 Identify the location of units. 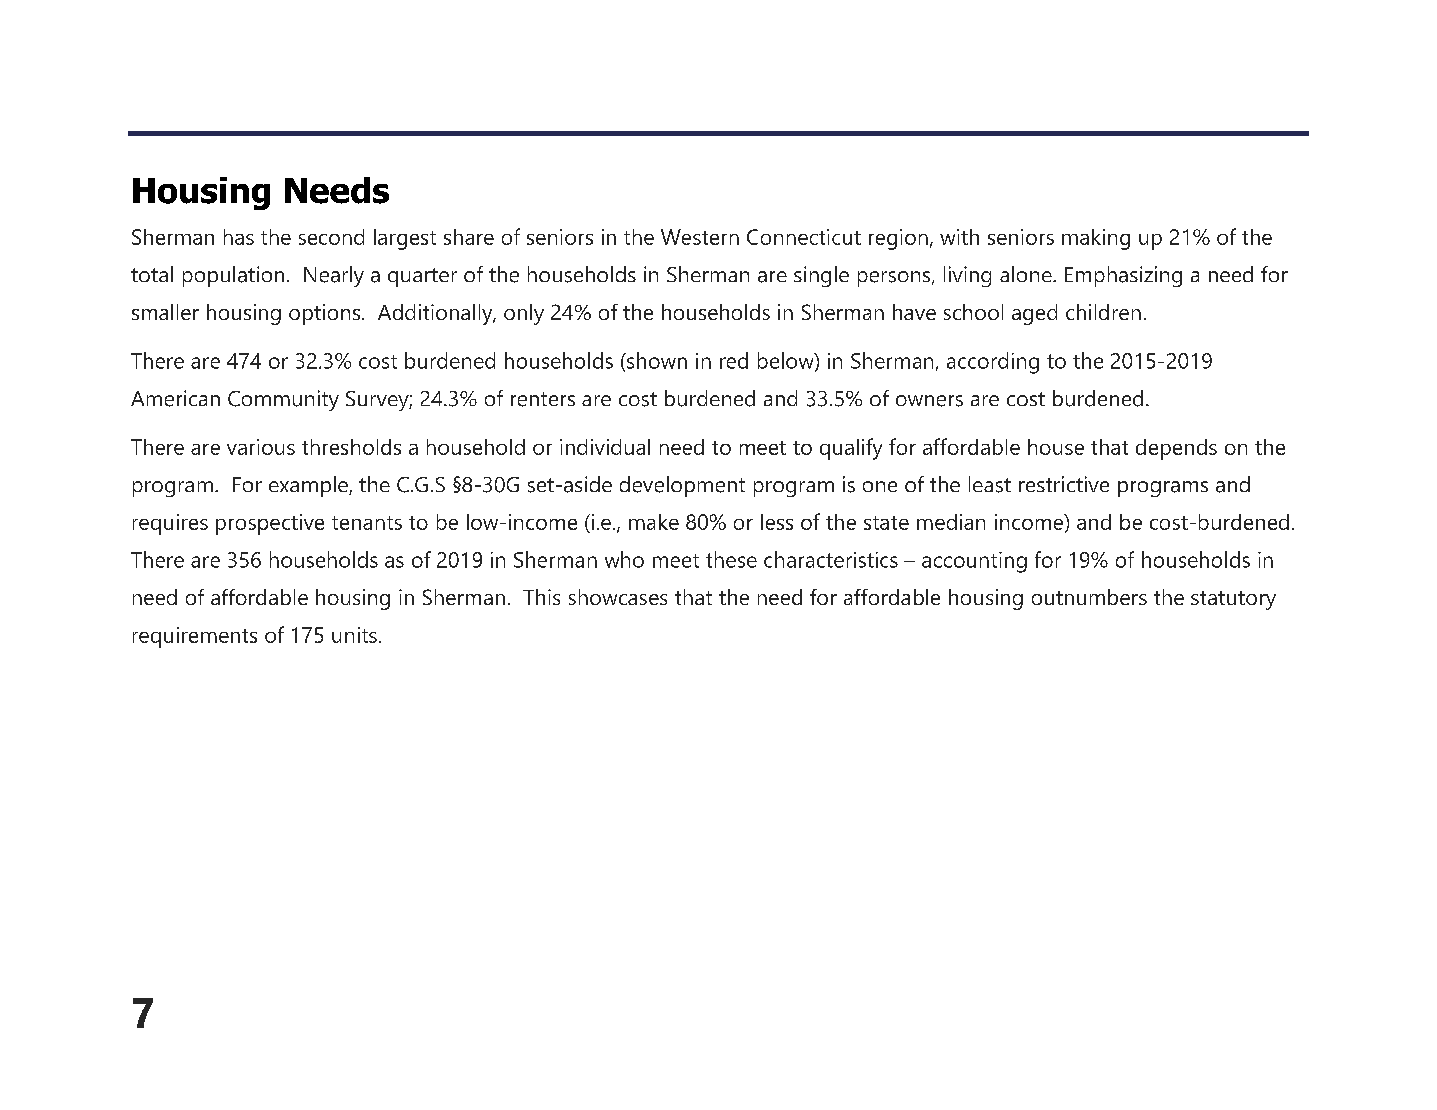
(354, 635).
